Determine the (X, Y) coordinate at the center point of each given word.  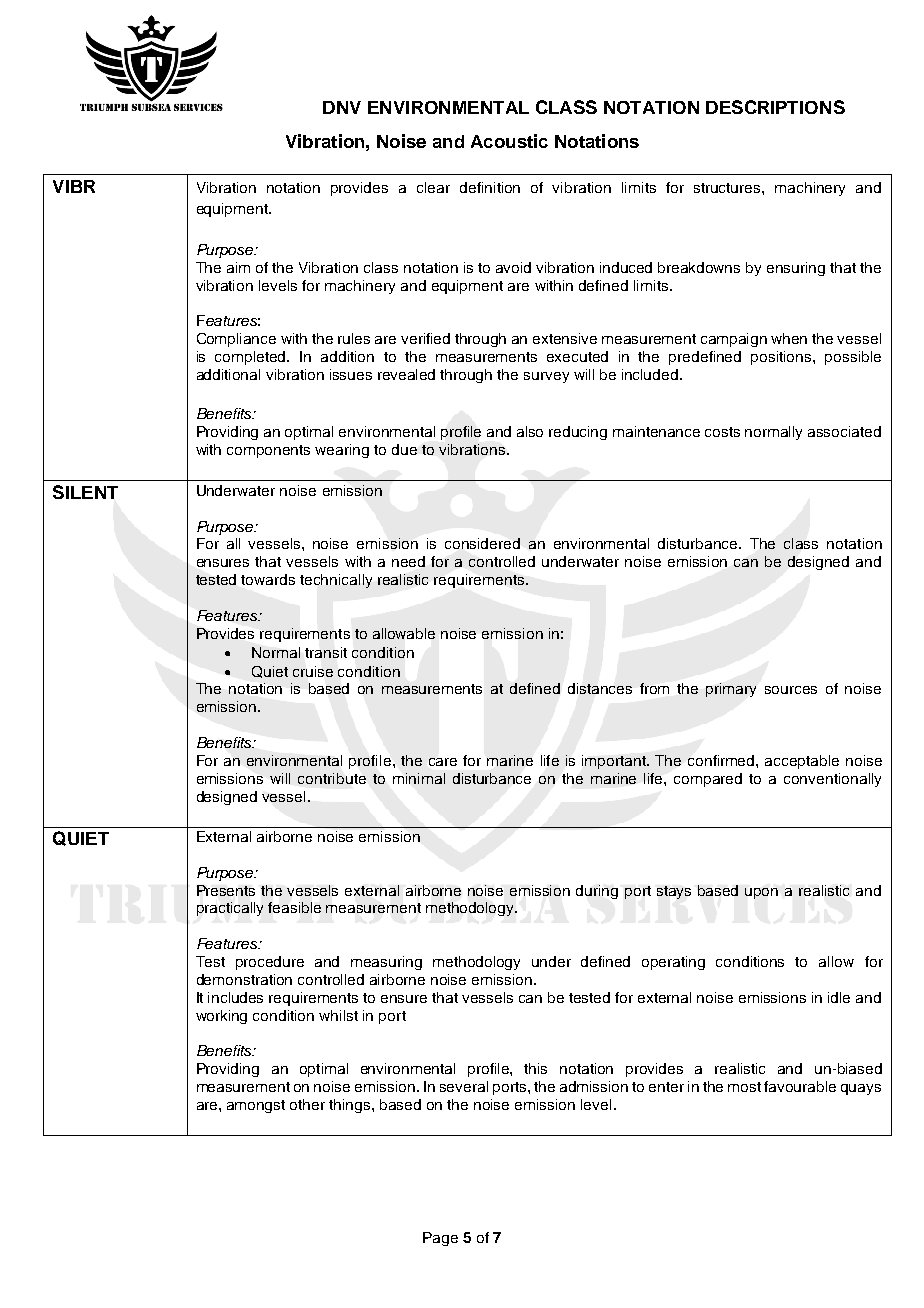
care (443, 762)
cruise (313, 671)
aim (238, 267)
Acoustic (509, 141)
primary (731, 690)
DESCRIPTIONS (775, 107)
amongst (256, 1106)
